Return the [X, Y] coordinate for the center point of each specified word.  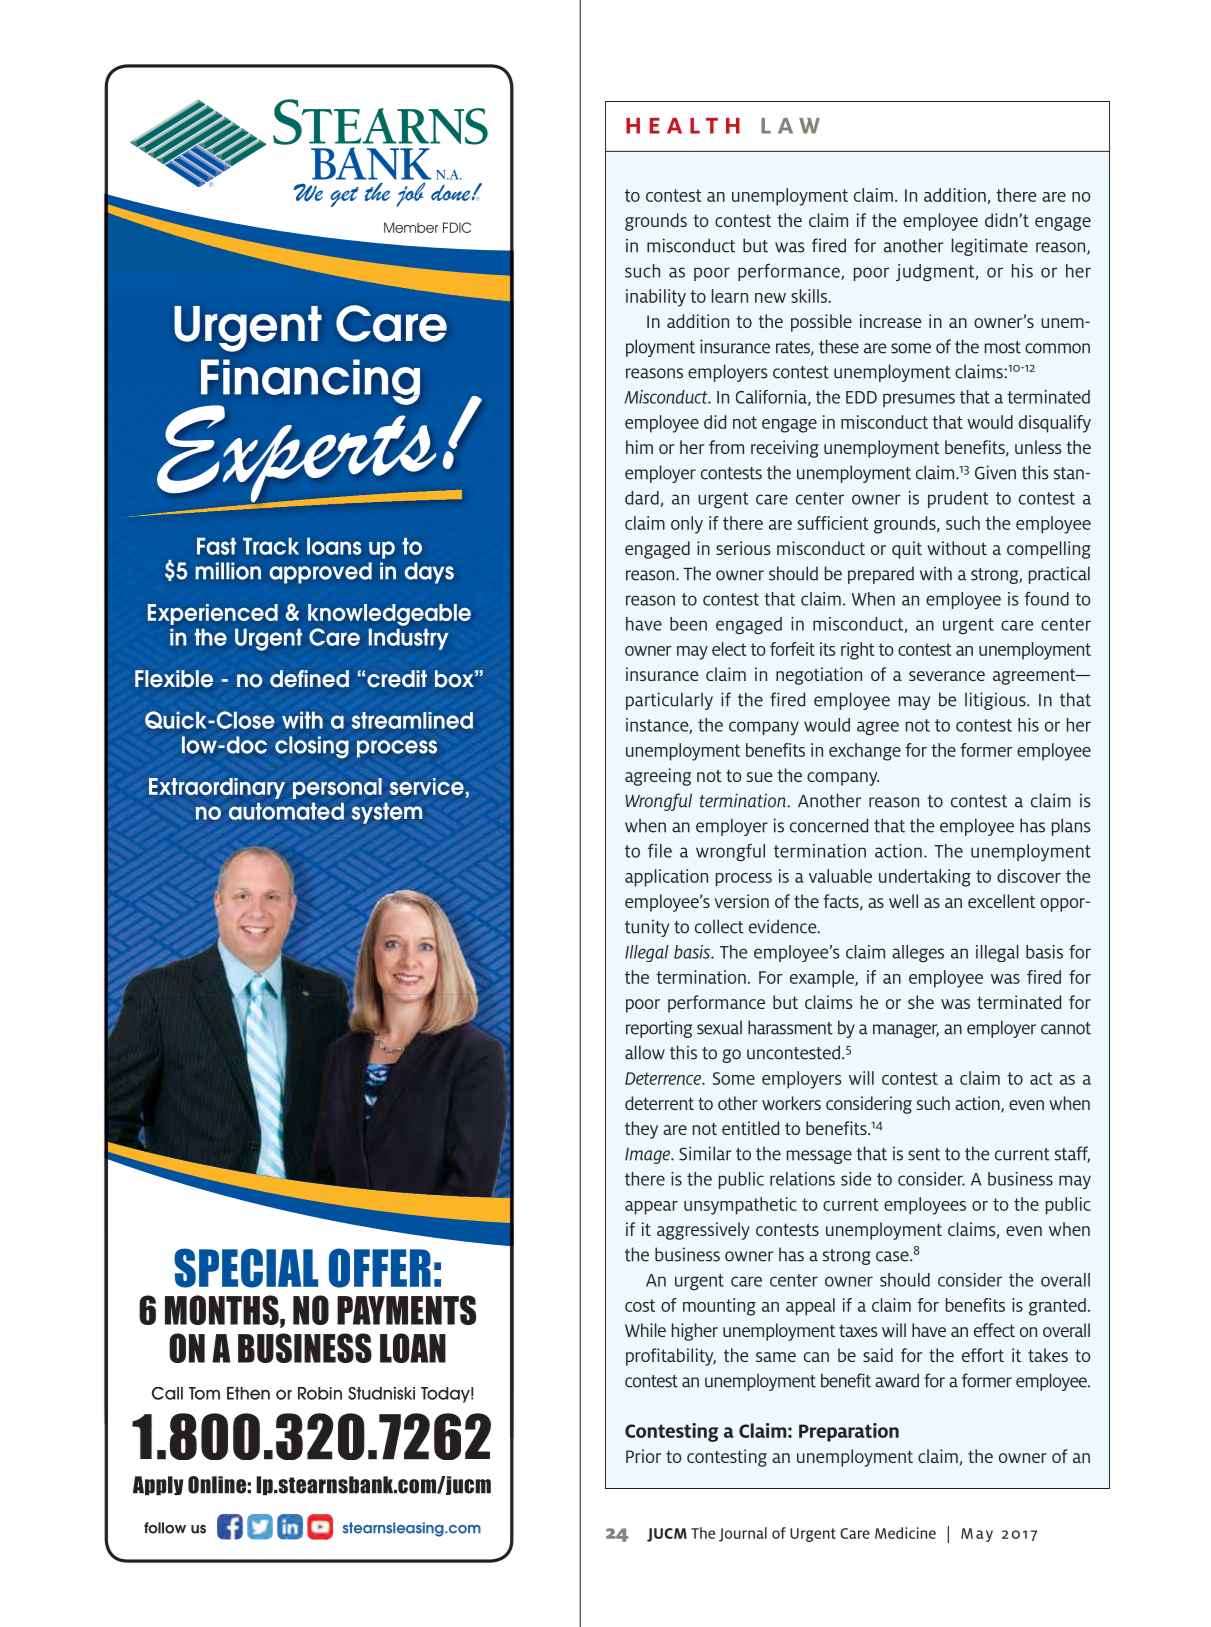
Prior [643, 1456]
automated [286, 811]
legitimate [990, 247]
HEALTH [683, 126]
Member [411, 227]
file [660, 851]
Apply [158, 1486]
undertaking [925, 878]
